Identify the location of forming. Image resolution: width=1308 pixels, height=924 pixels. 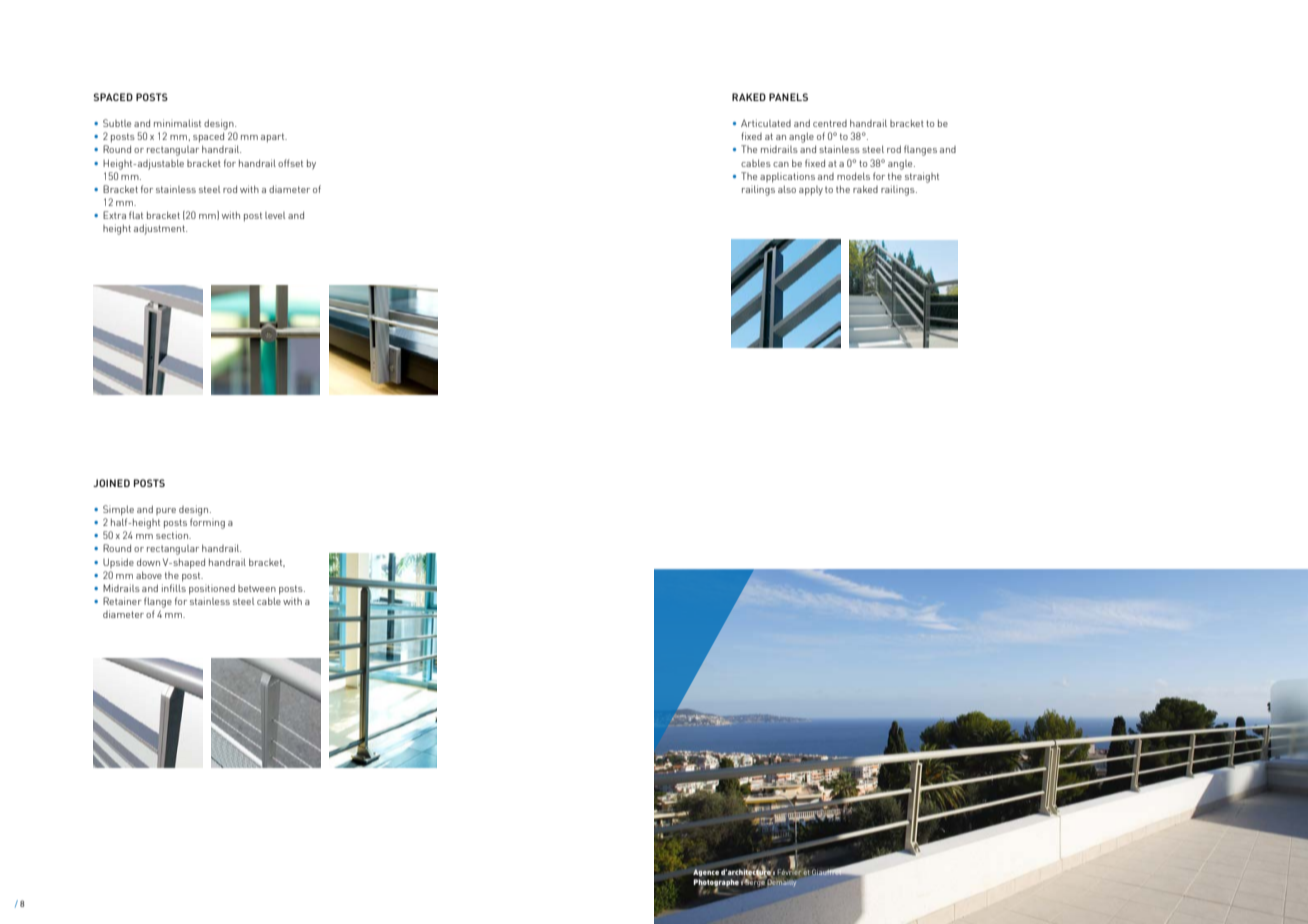
(207, 523).
